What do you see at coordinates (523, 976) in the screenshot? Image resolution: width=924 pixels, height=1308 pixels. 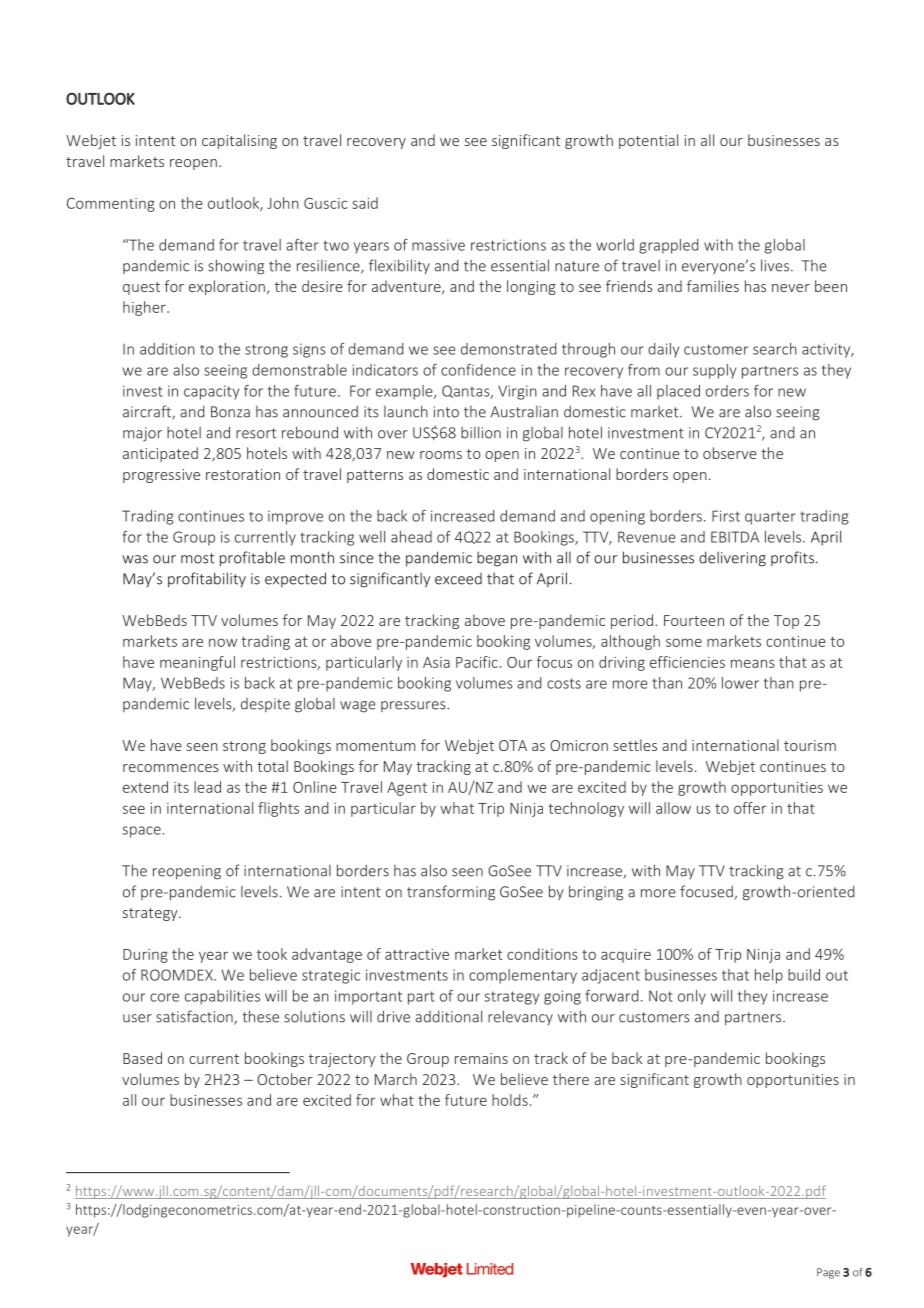 I see `complementary` at bounding box center [523, 976].
